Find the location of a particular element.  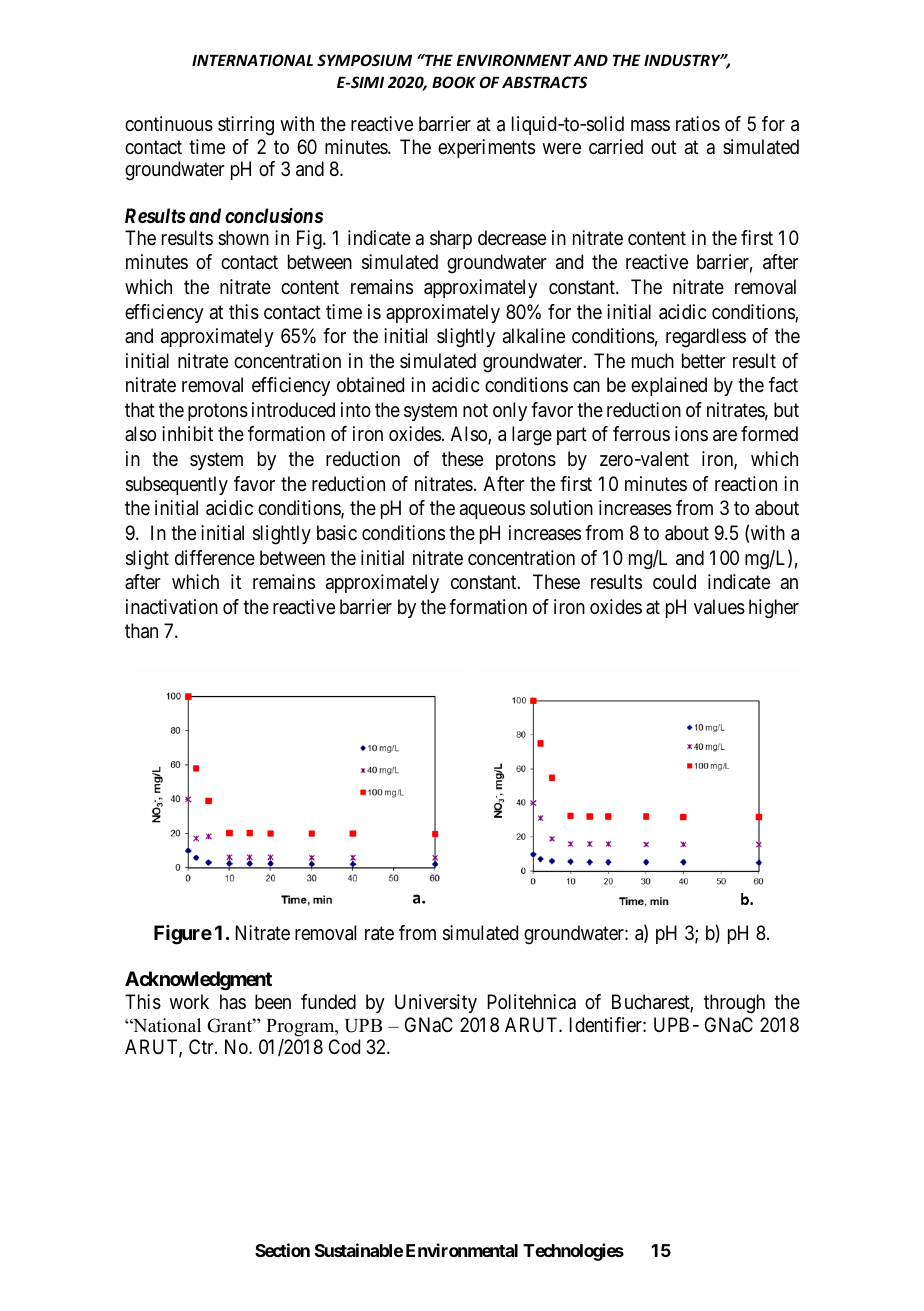

aqueous is located at coordinates (492, 511).
